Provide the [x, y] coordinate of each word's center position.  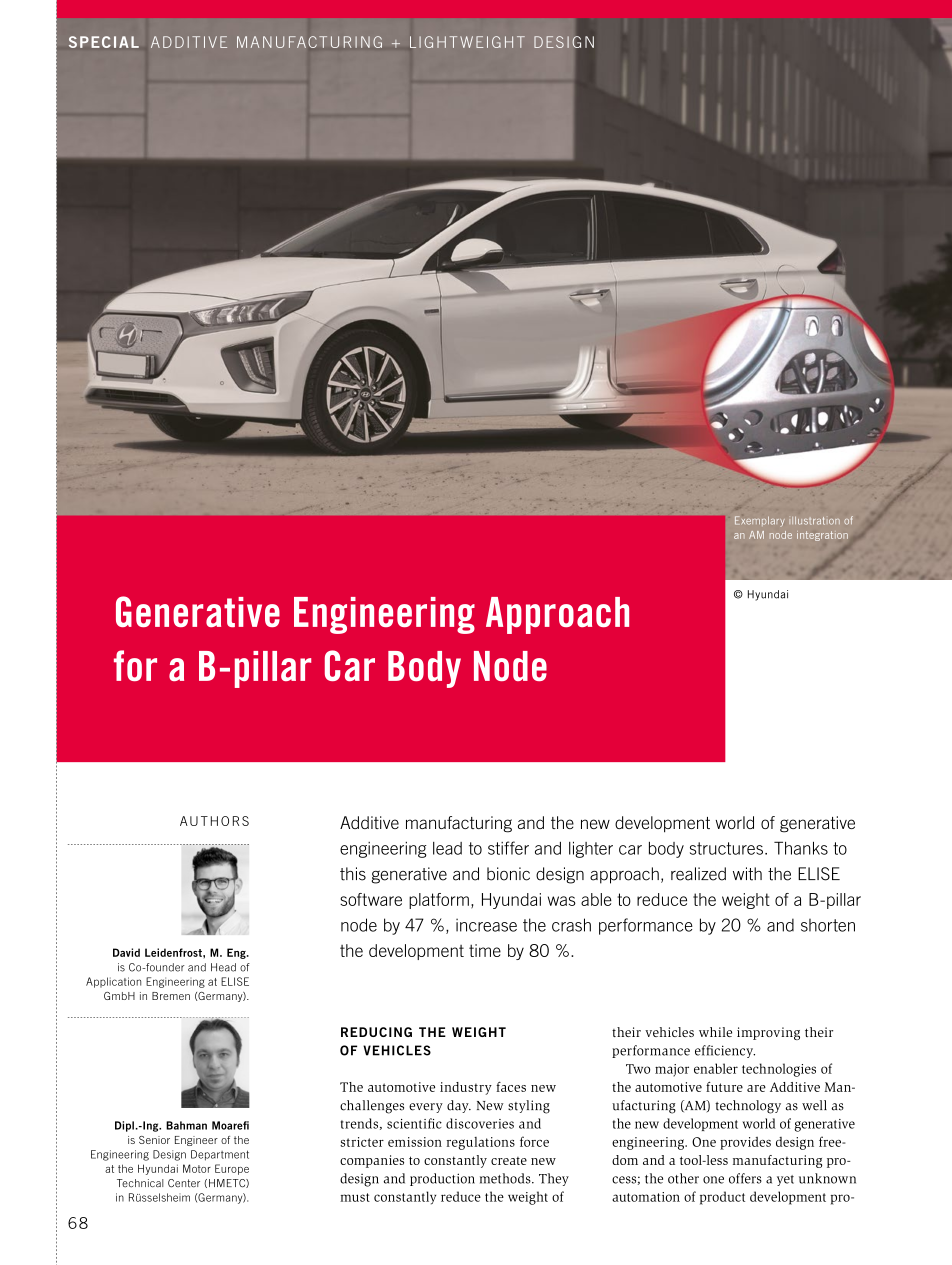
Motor [197, 1168]
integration [822, 536]
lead [447, 848]
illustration [814, 521]
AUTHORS [214, 821]
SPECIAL [104, 42]
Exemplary [760, 521]
